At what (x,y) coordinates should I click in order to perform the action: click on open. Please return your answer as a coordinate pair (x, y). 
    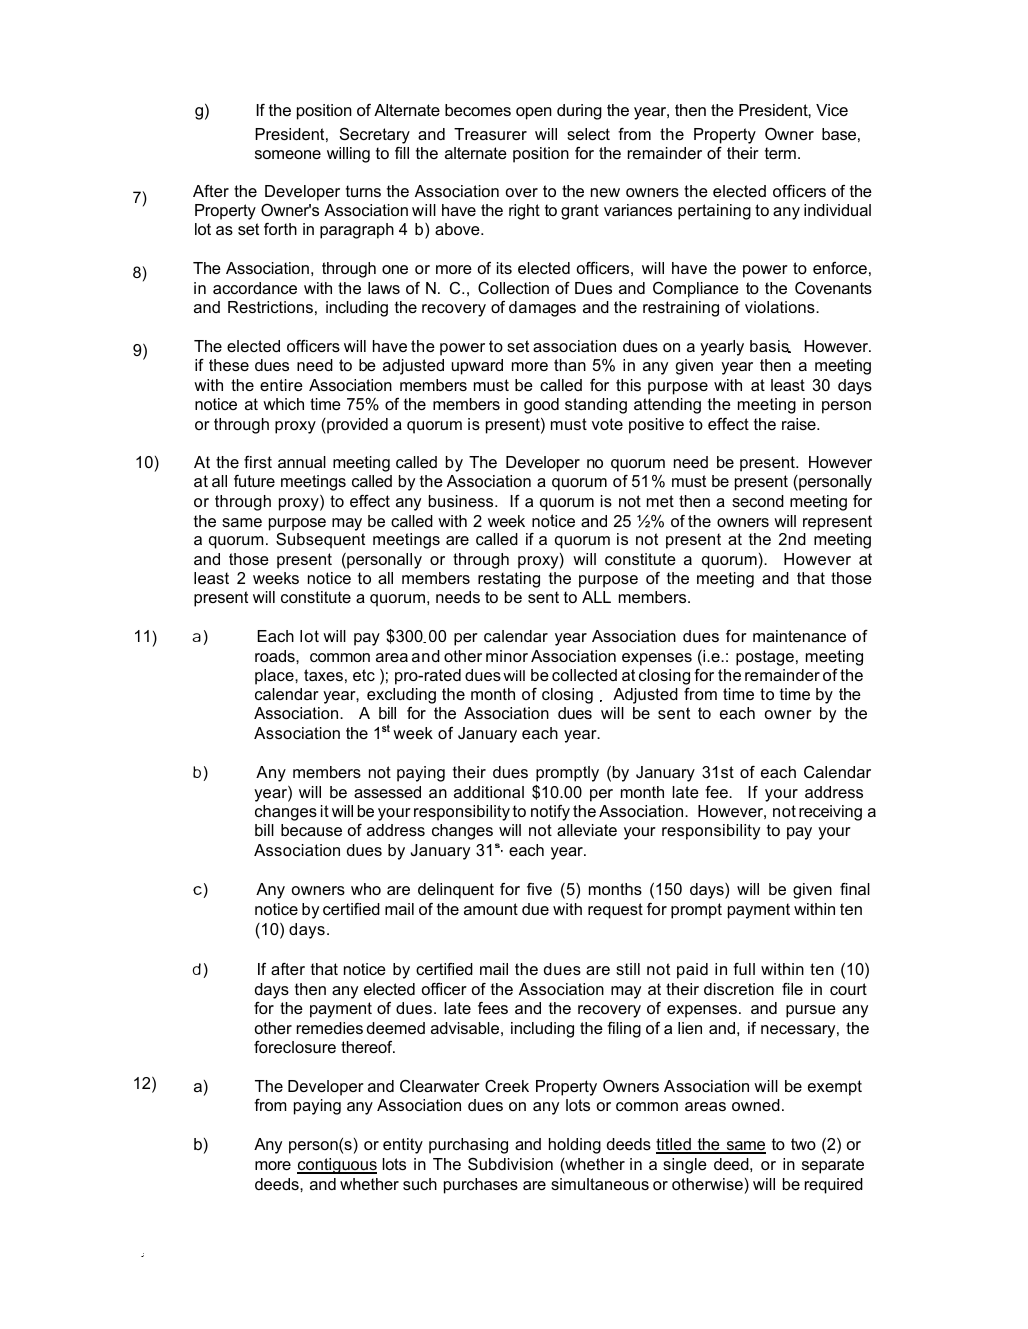
    Looking at the image, I should click on (534, 113).
